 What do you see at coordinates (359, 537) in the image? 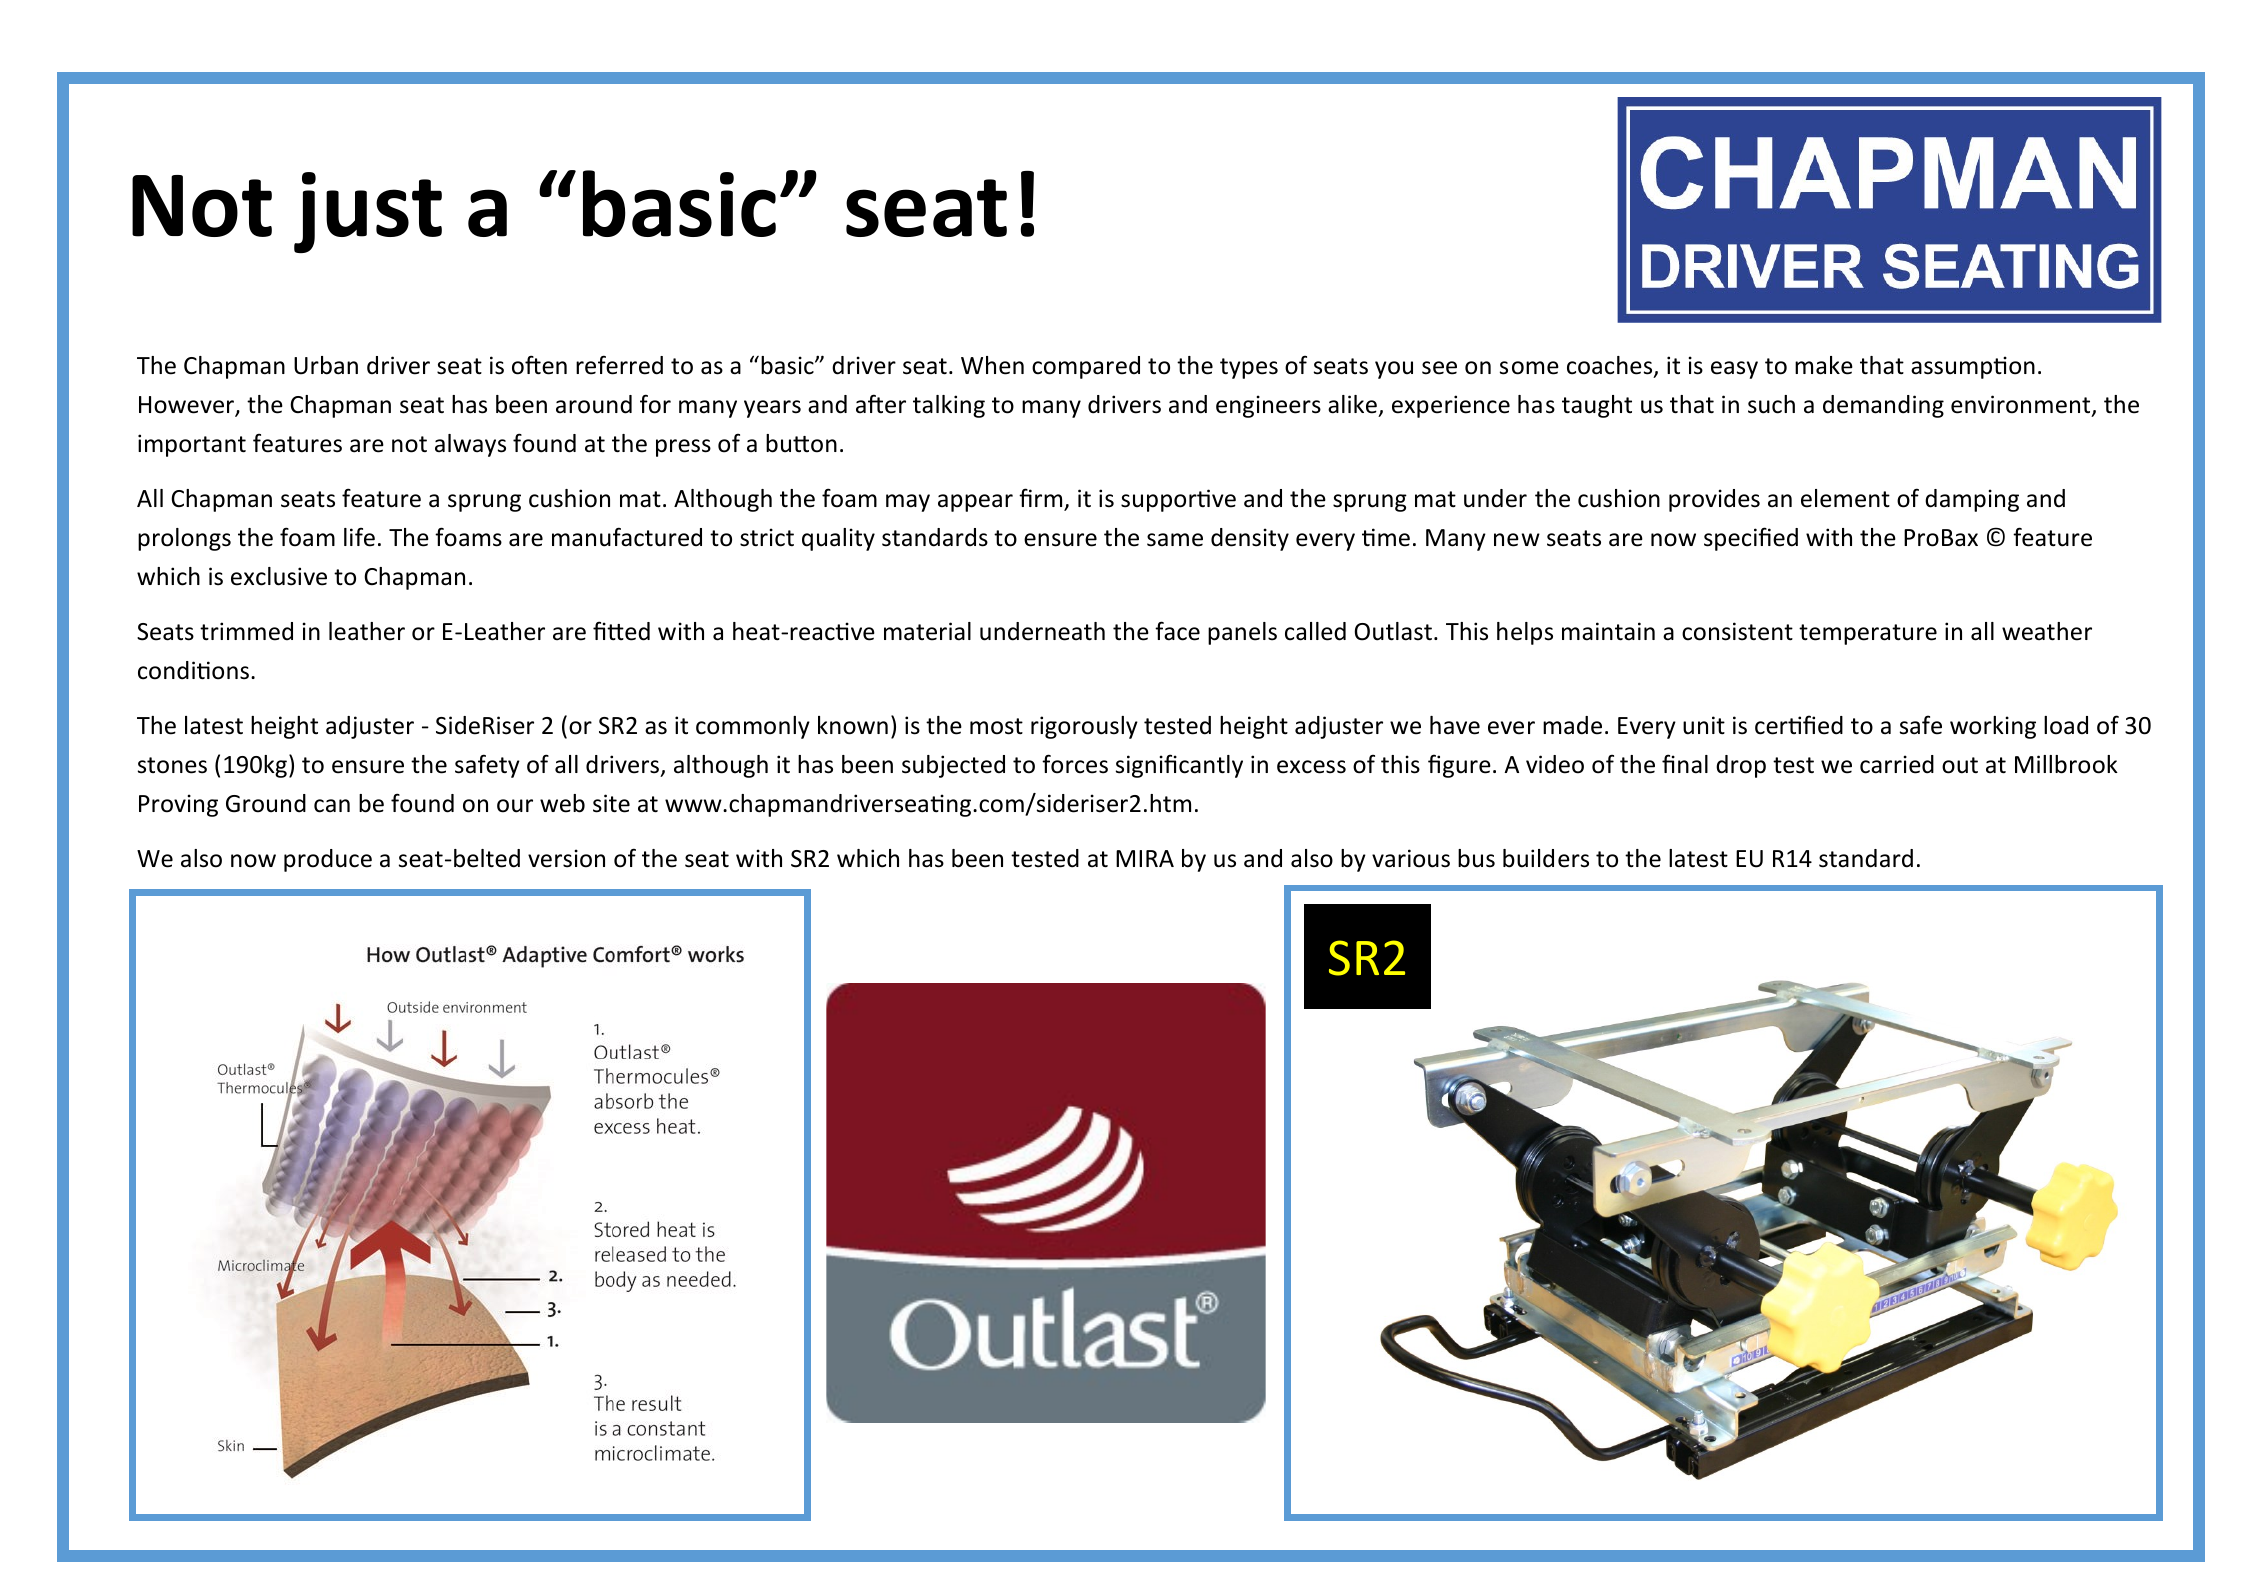
I see `life` at bounding box center [359, 537].
